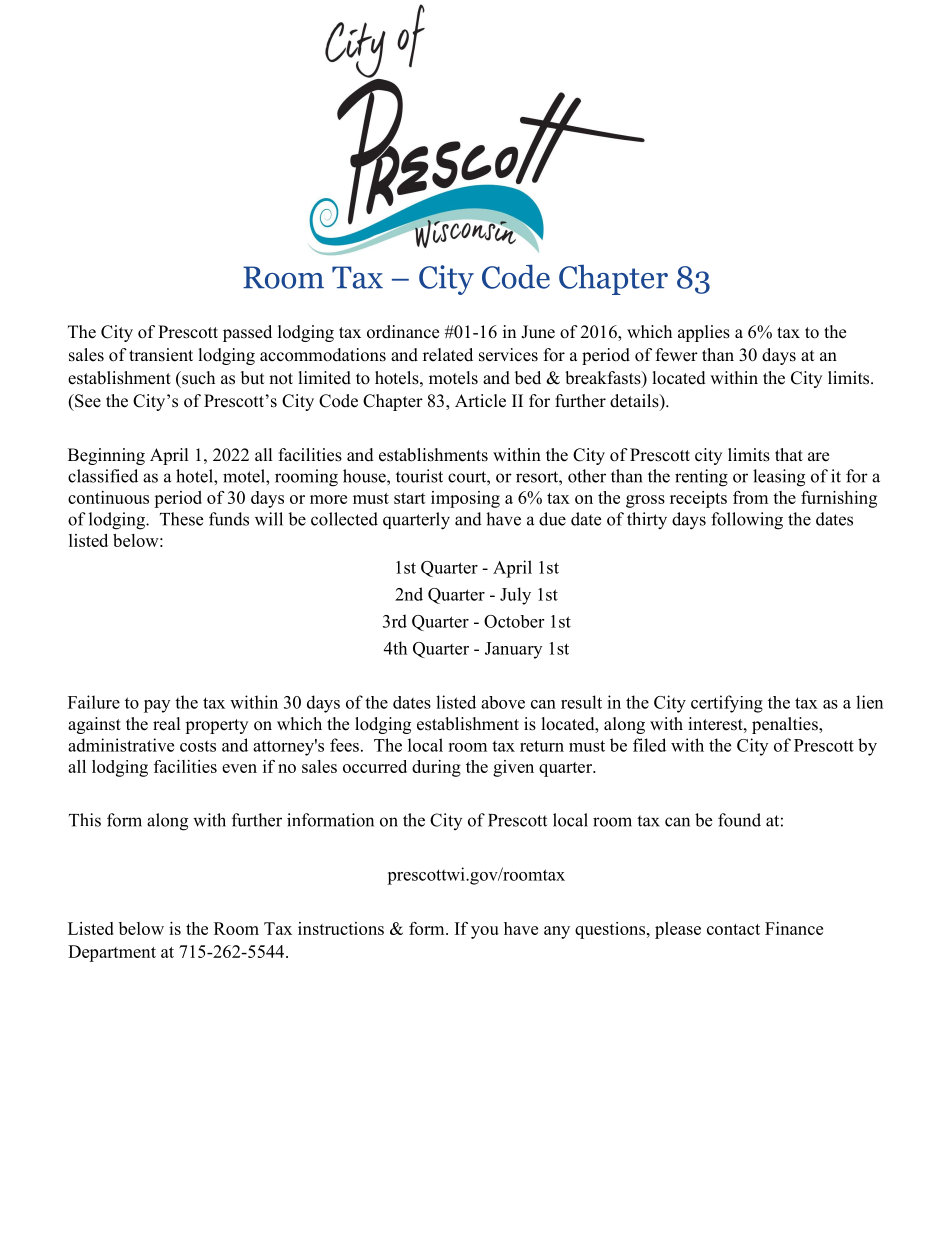 Image resolution: width=952 pixels, height=1233 pixels. Describe the element at coordinates (112, 953) in the document. I see `Department` at that location.
